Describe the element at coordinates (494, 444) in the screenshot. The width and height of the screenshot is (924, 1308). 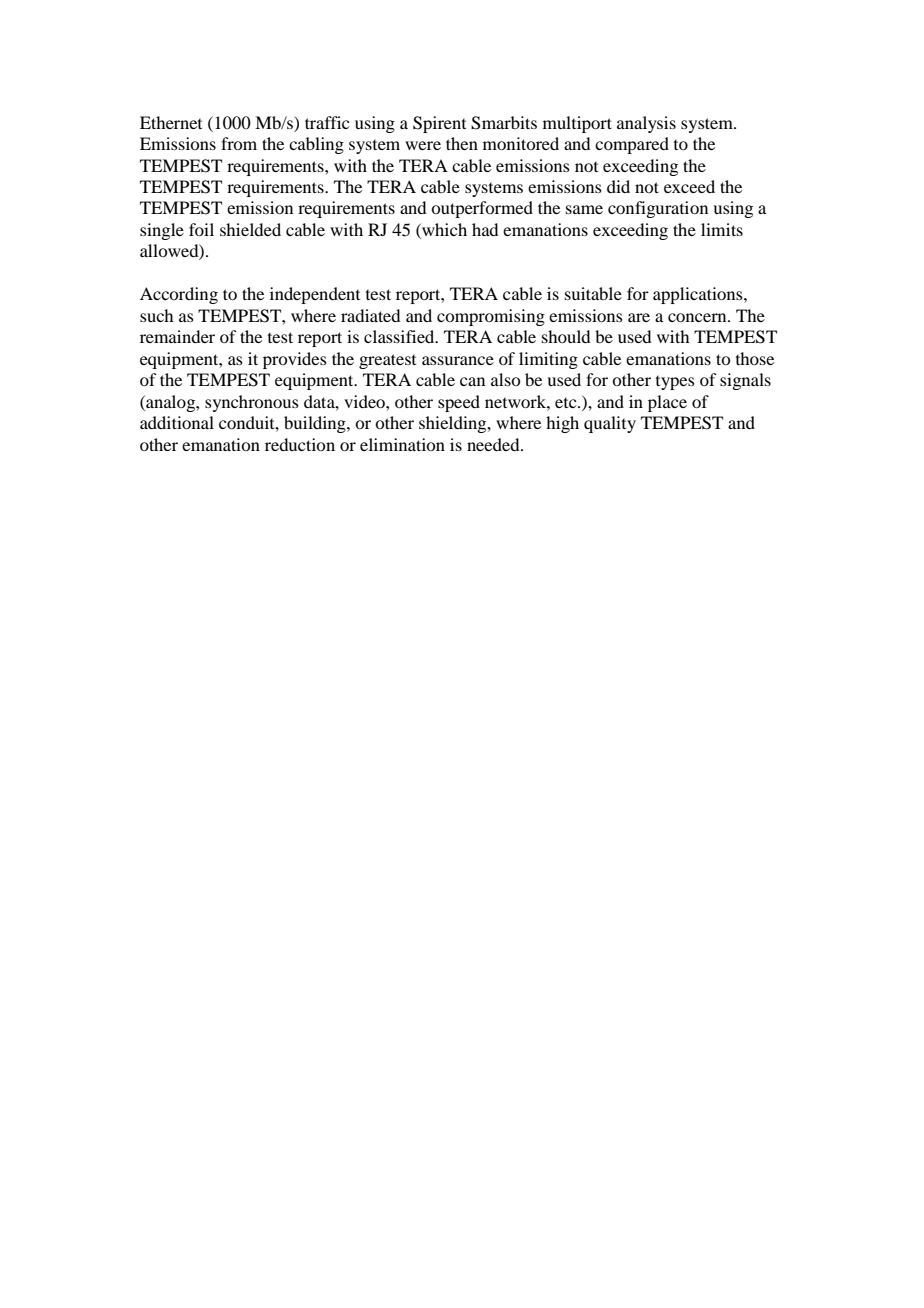
I see `needed` at that location.
